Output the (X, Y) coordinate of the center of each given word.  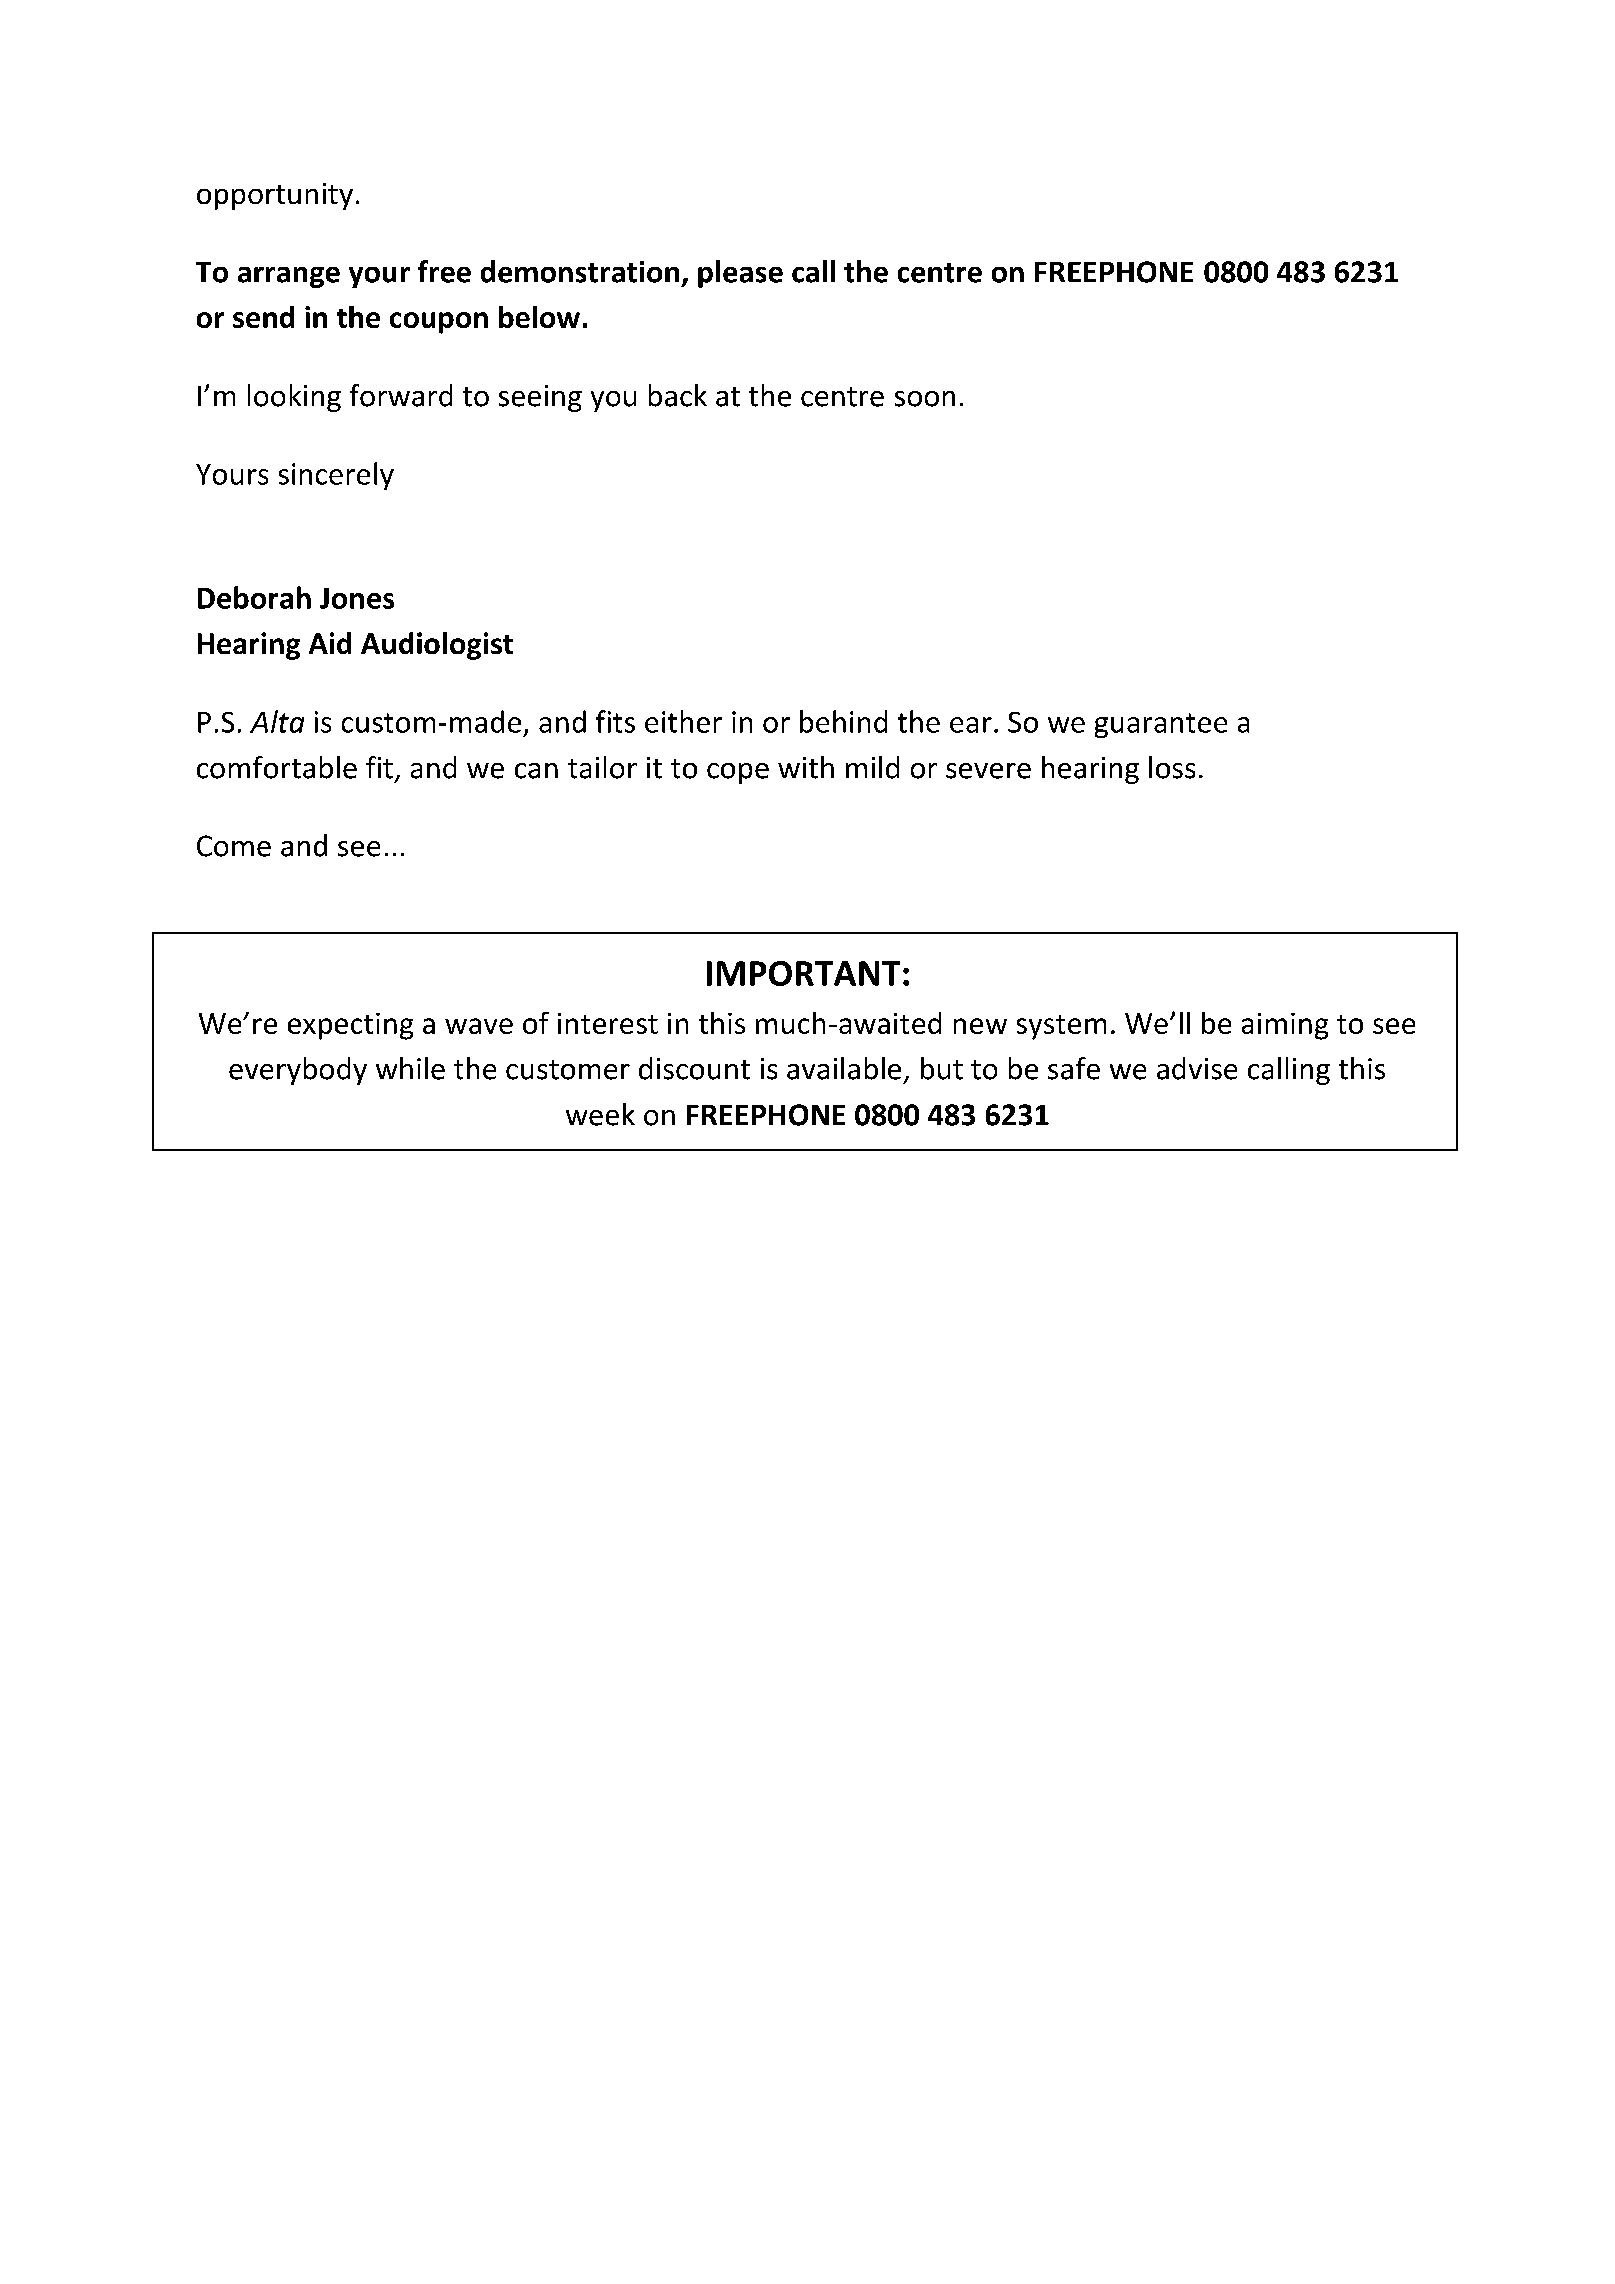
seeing (540, 398)
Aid (330, 643)
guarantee (1161, 725)
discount (694, 1068)
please (740, 274)
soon (925, 399)
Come (234, 846)
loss (1172, 767)
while (410, 1068)
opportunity (275, 196)
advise (1197, 1068)
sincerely (336, 476)
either (683, 721)
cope (738, 773)
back (678, 395)
